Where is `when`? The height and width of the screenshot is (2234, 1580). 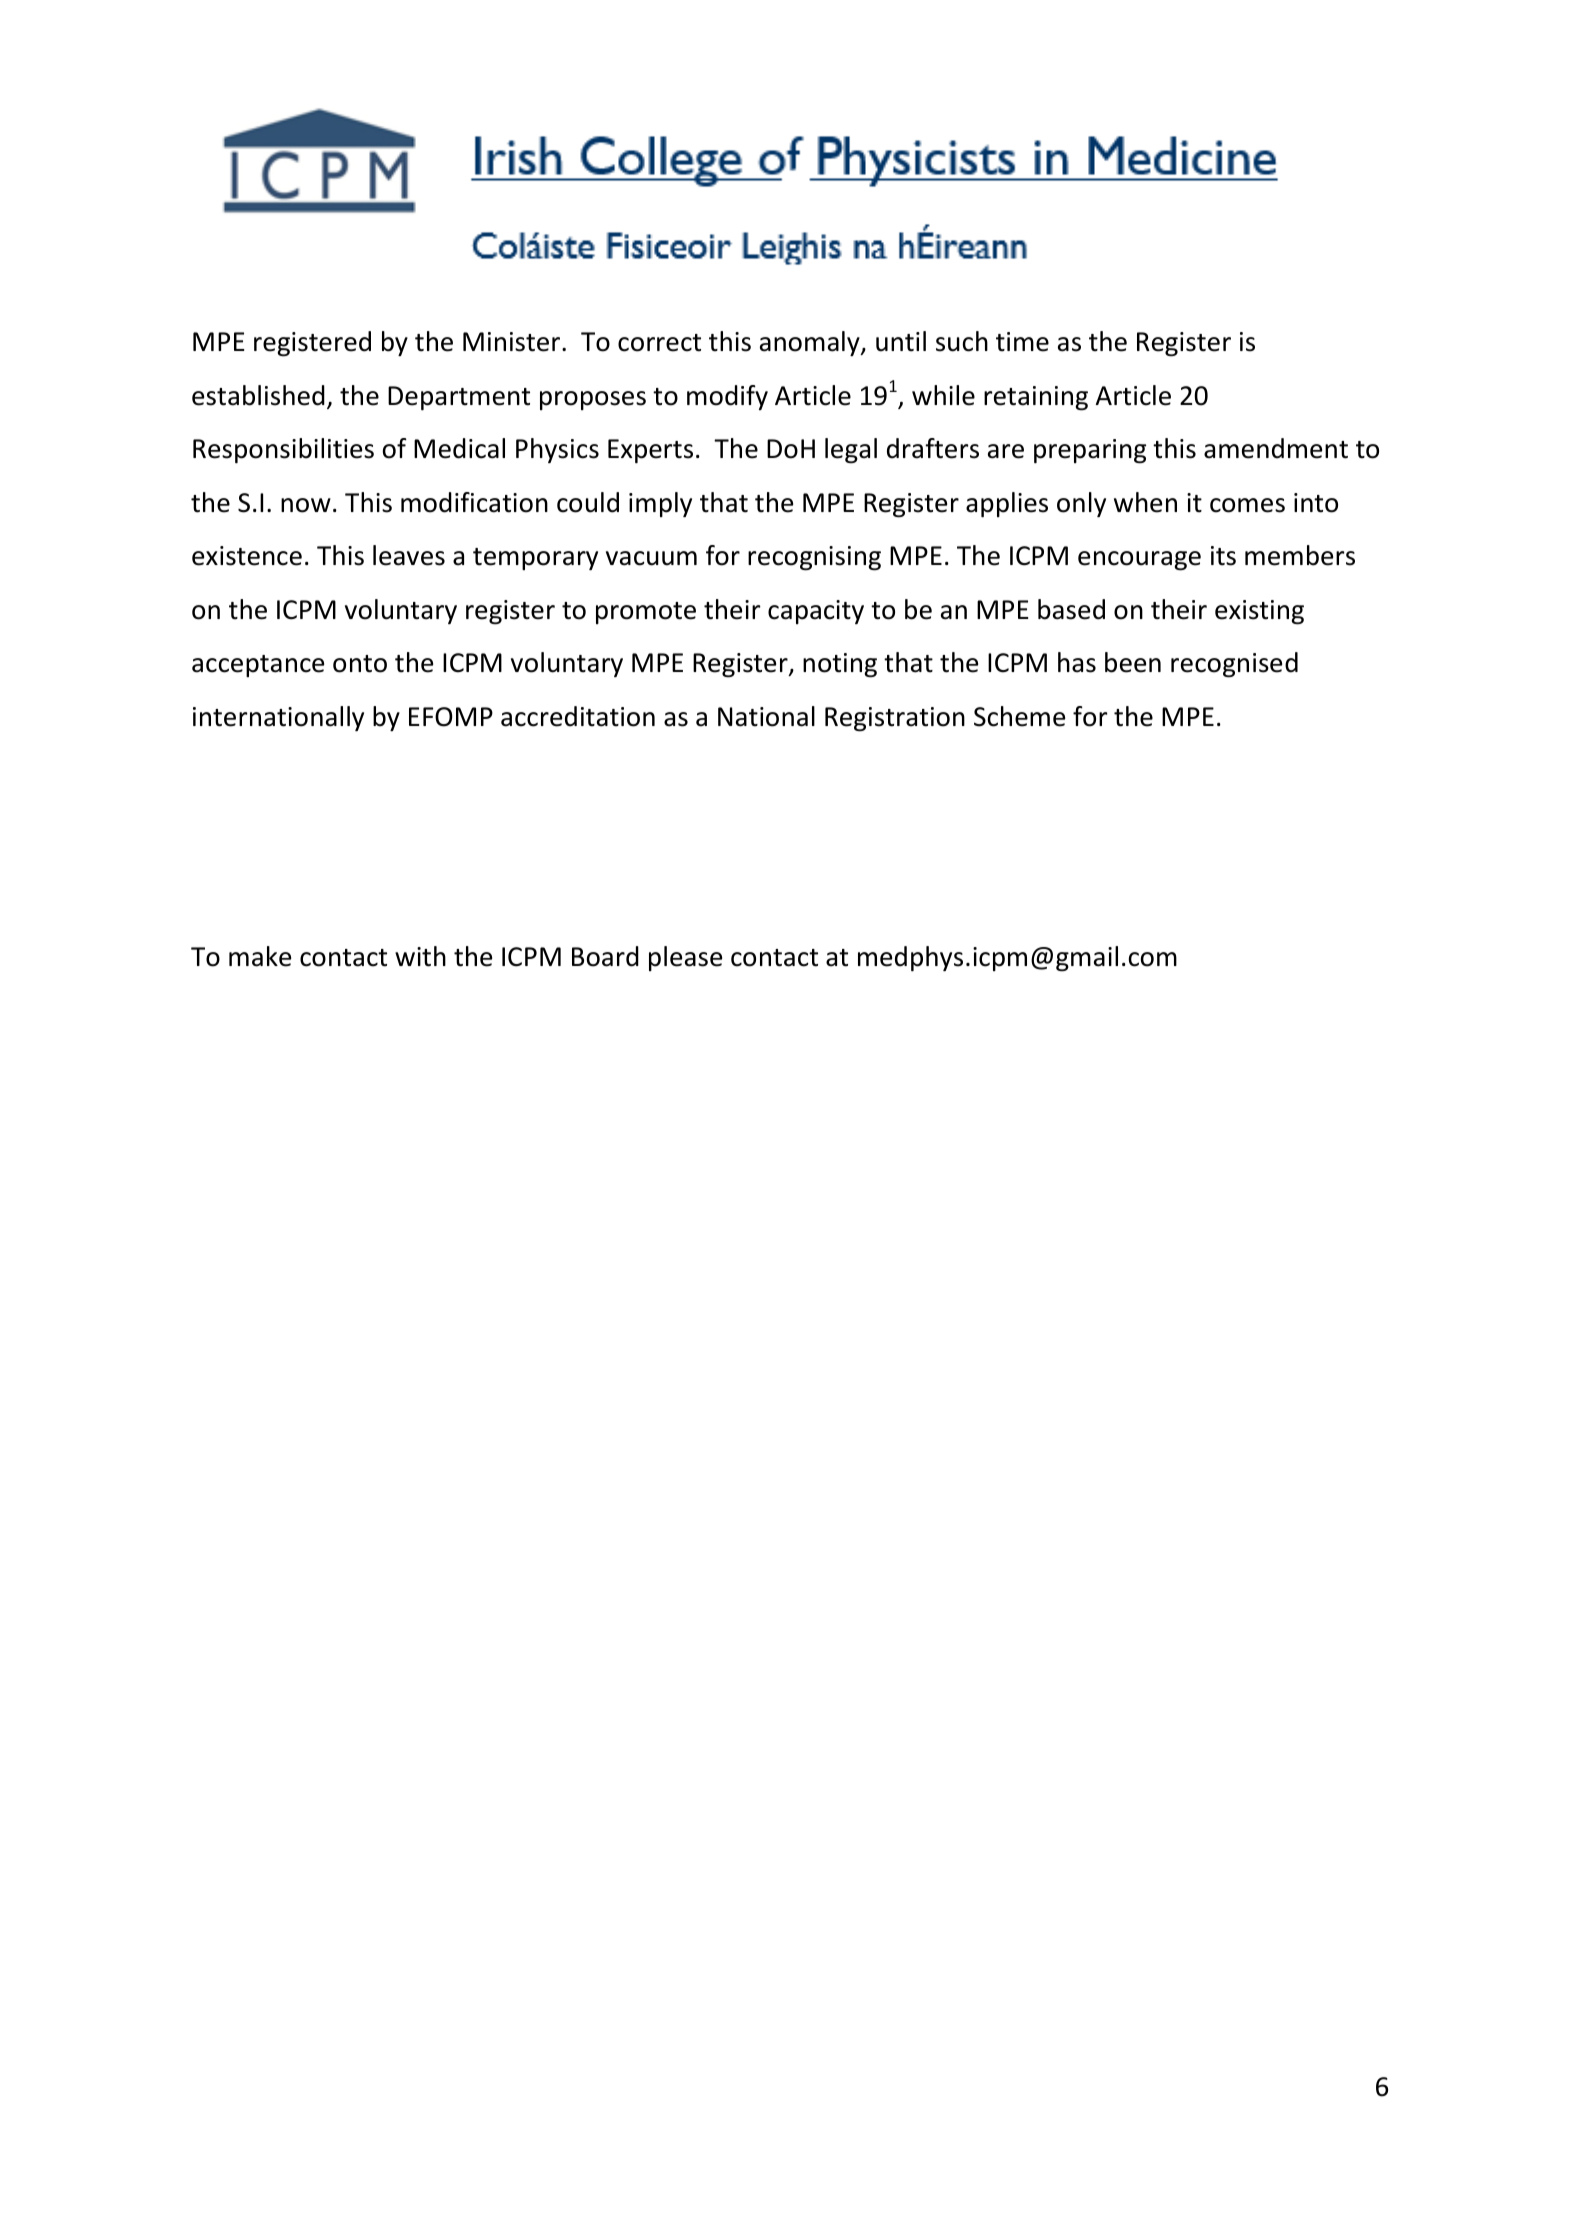
when is located at coordinates (1145, 502).
